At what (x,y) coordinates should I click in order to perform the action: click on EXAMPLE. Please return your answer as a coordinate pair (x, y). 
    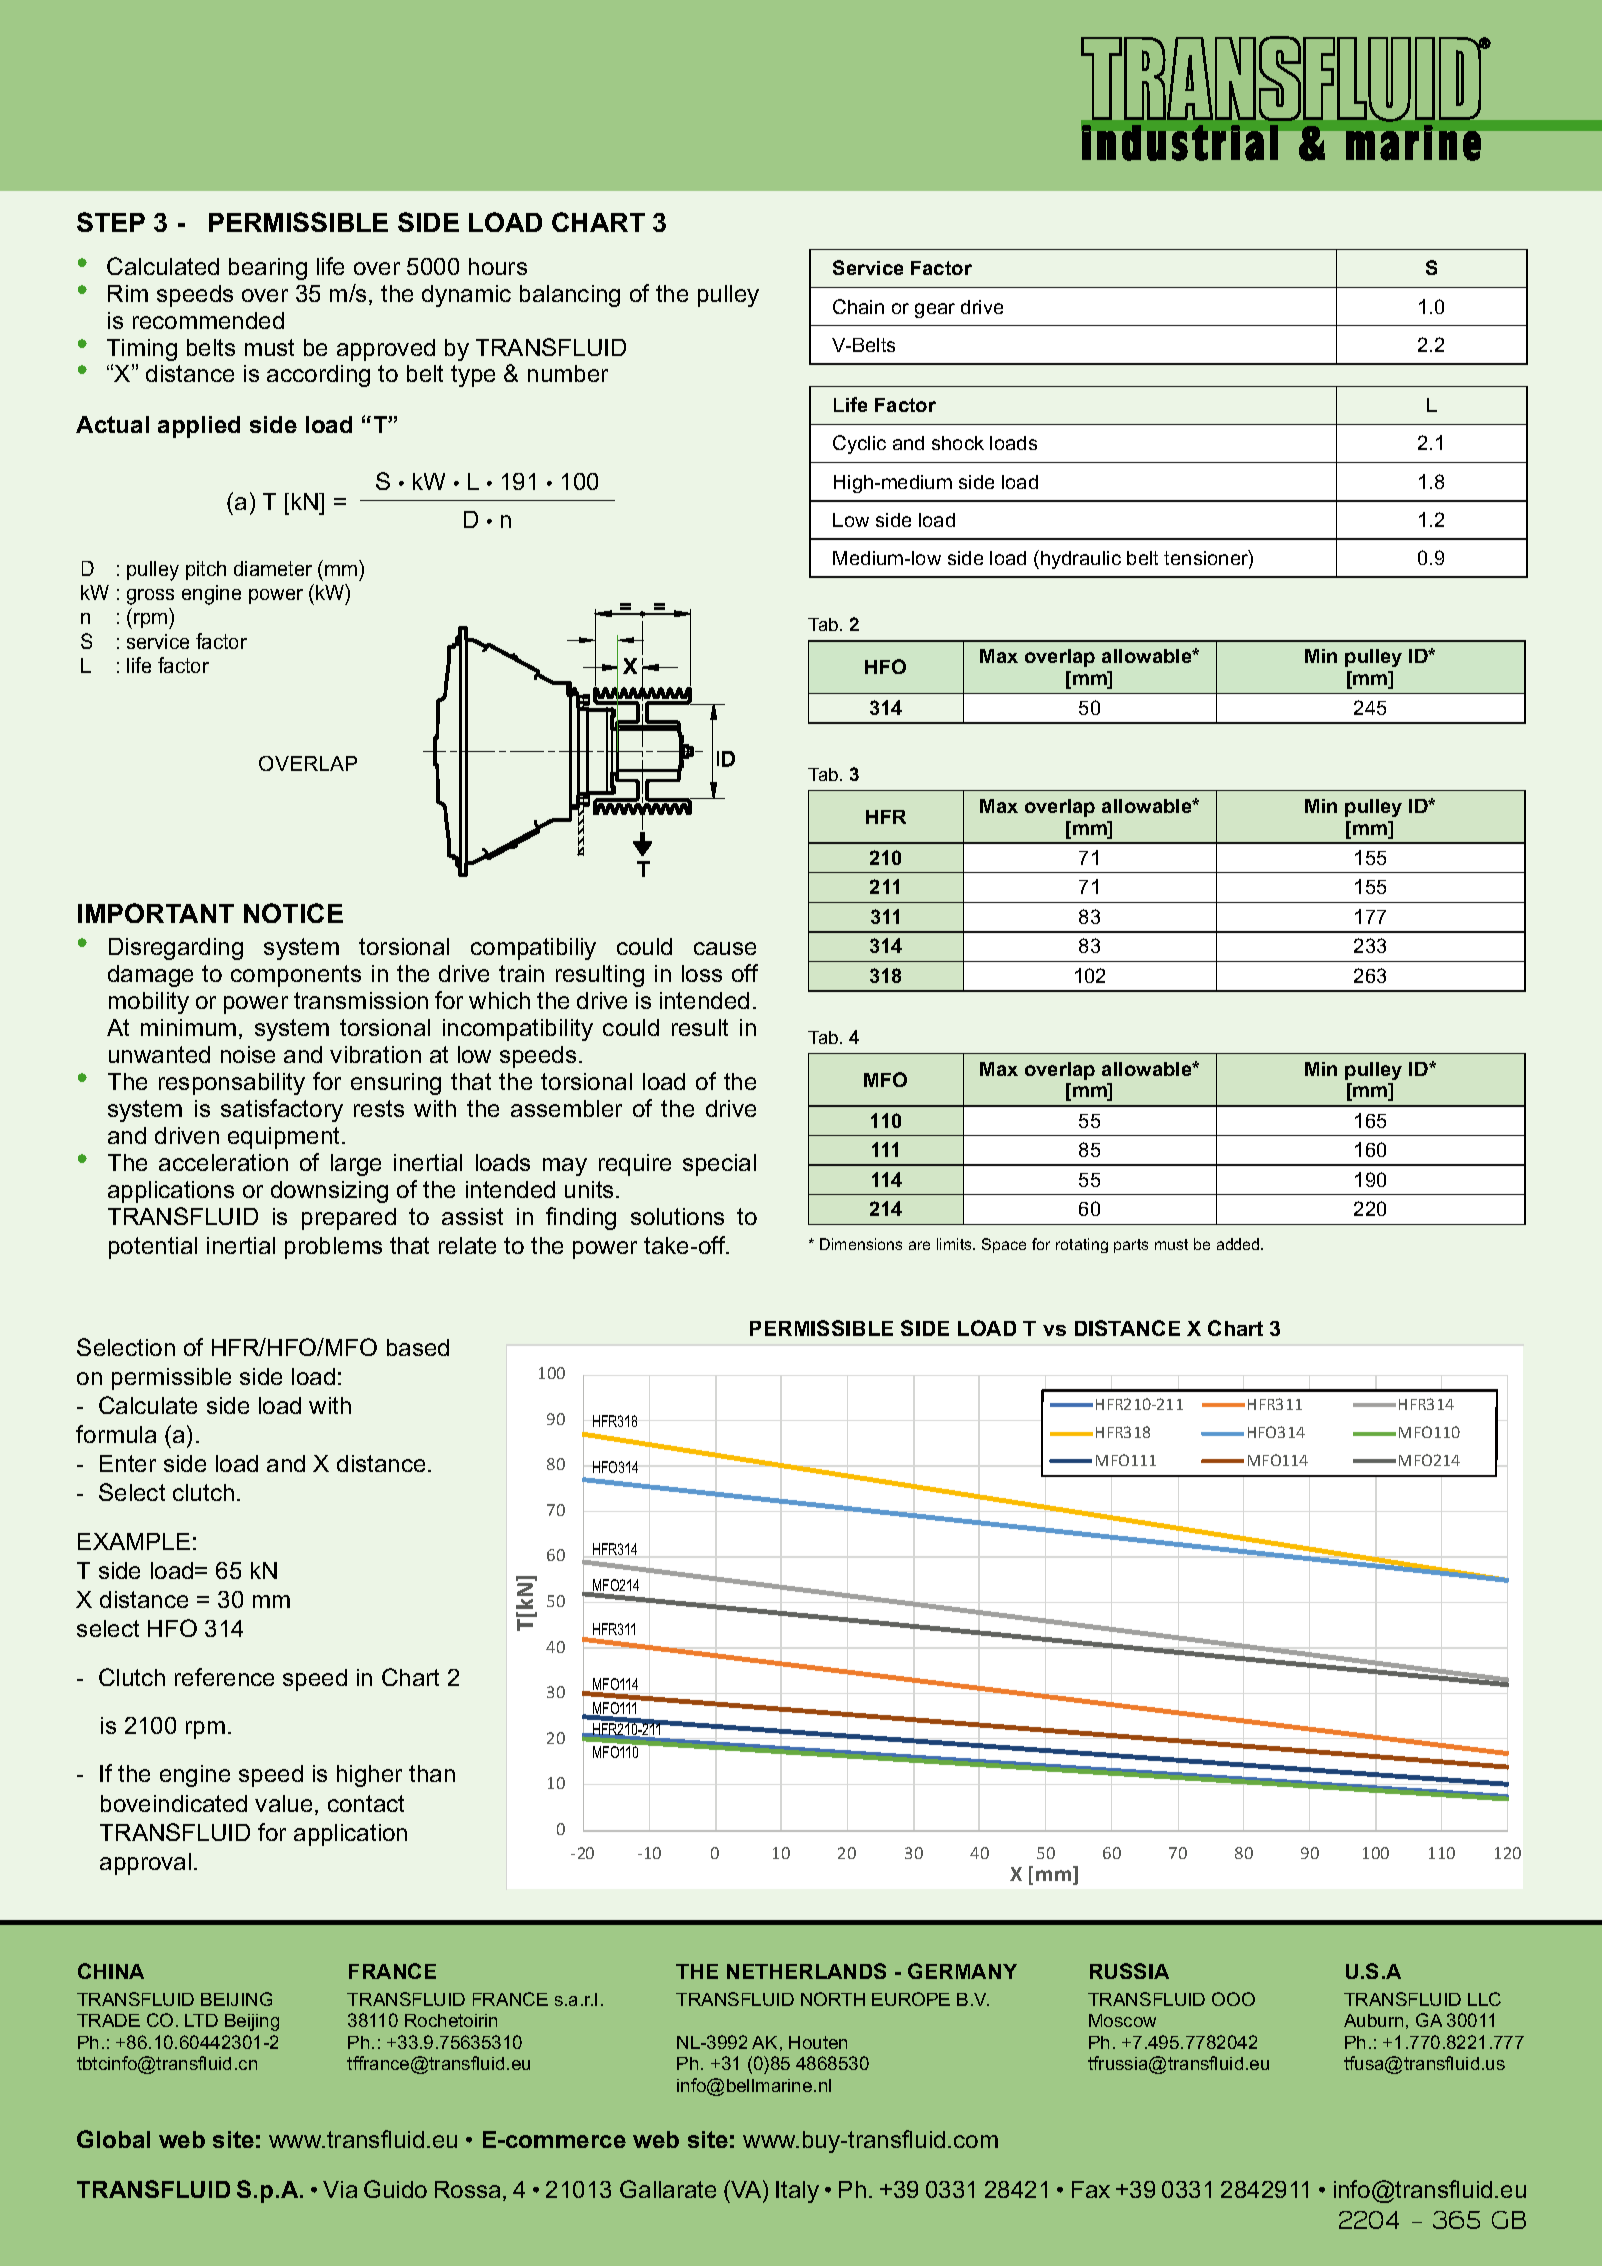
    Looking at the image, I should click on (134, 1541).
